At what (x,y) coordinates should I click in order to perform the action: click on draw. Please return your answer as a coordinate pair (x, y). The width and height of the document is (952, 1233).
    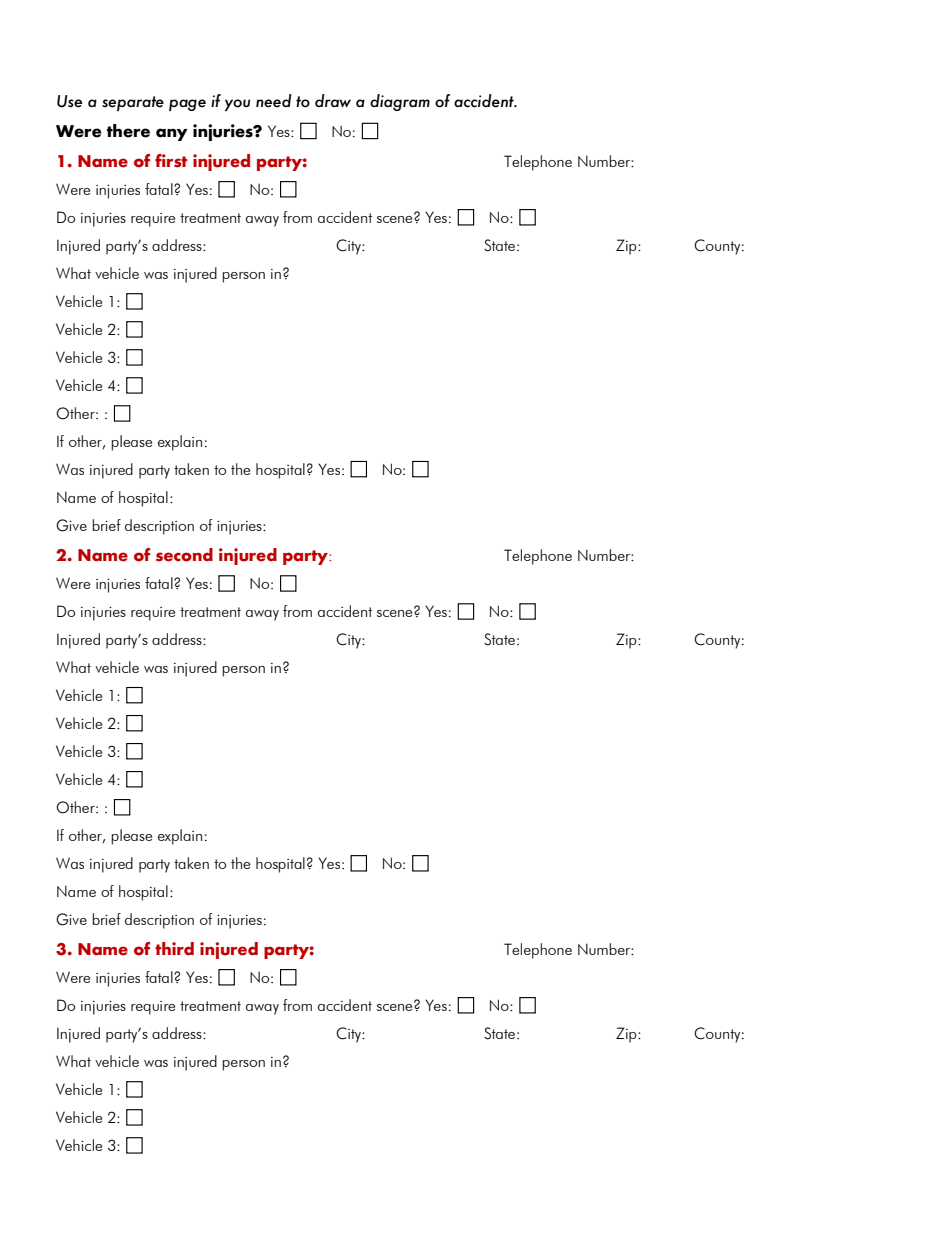
    Looking at the image, I should click on (333, 101).
